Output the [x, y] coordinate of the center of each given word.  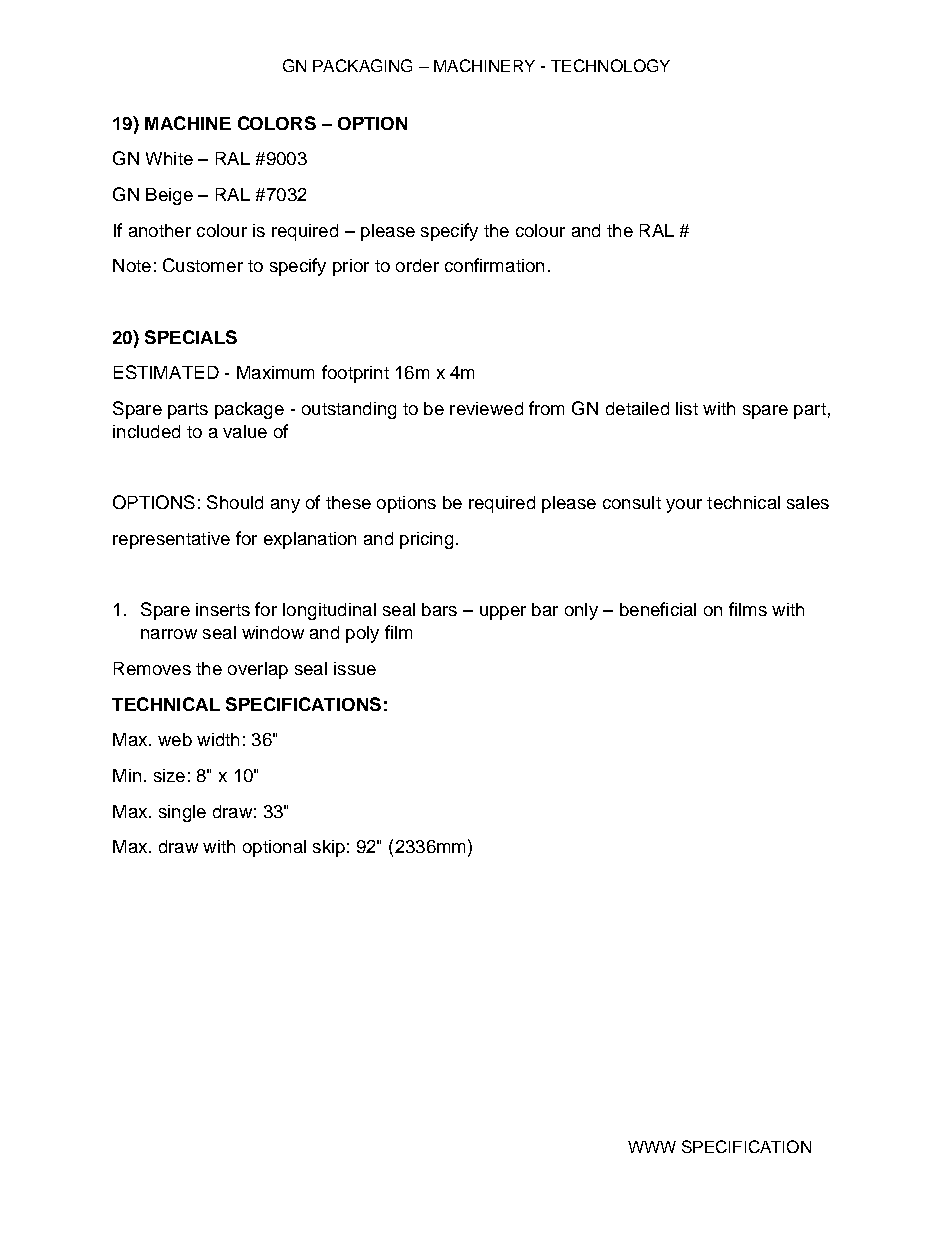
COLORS [277, 123]
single [182, 813]
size [169, 775]
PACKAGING [362, 65]
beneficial [658, 609]
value [245, 431]
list [687, 408]
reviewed [486, 408]
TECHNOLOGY [610, 65]
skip [329, 848]
